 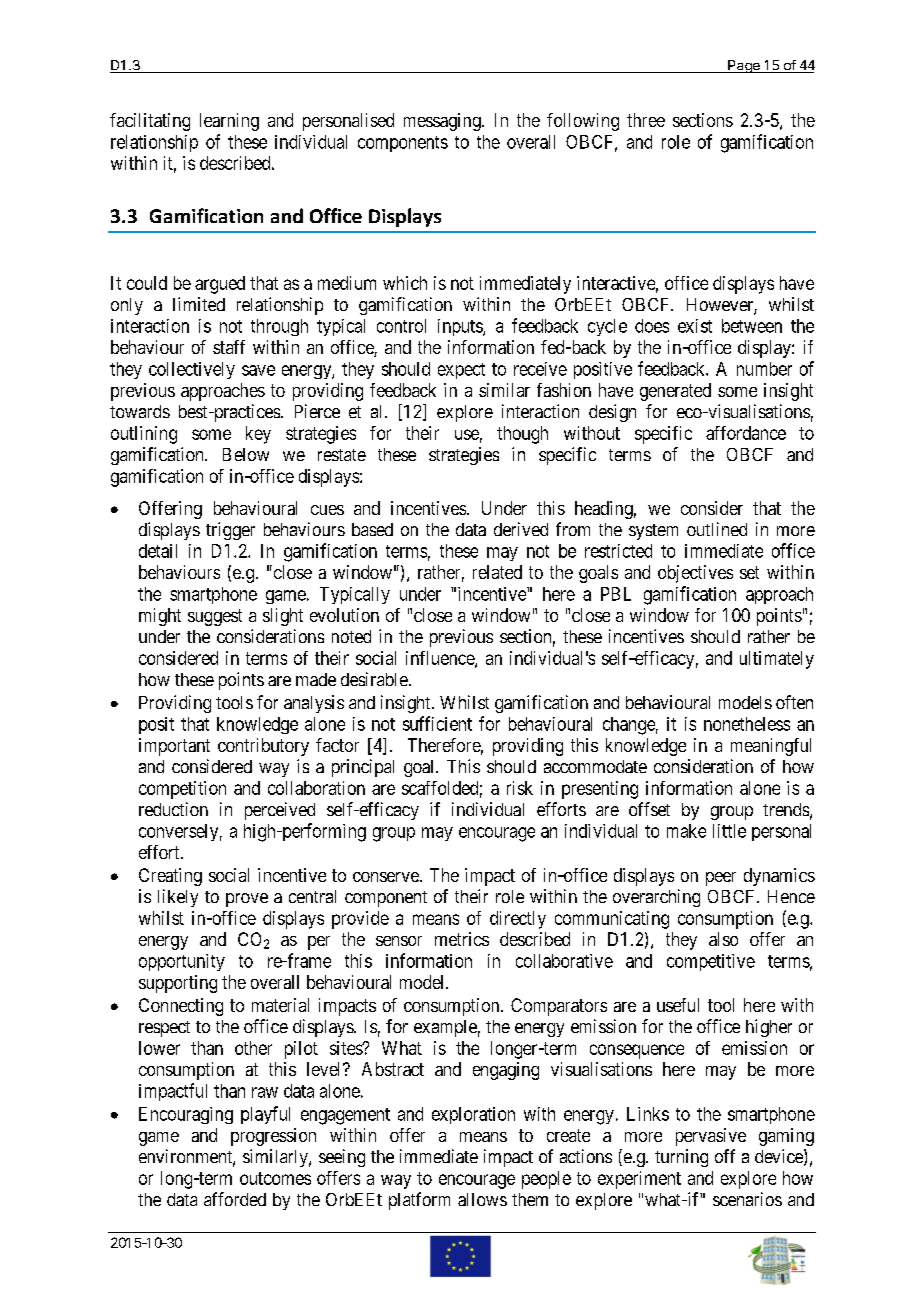 What do you see at coordinates (246, 454) in the screenshot?
I see `Below` at bounding box center [246, 454].
